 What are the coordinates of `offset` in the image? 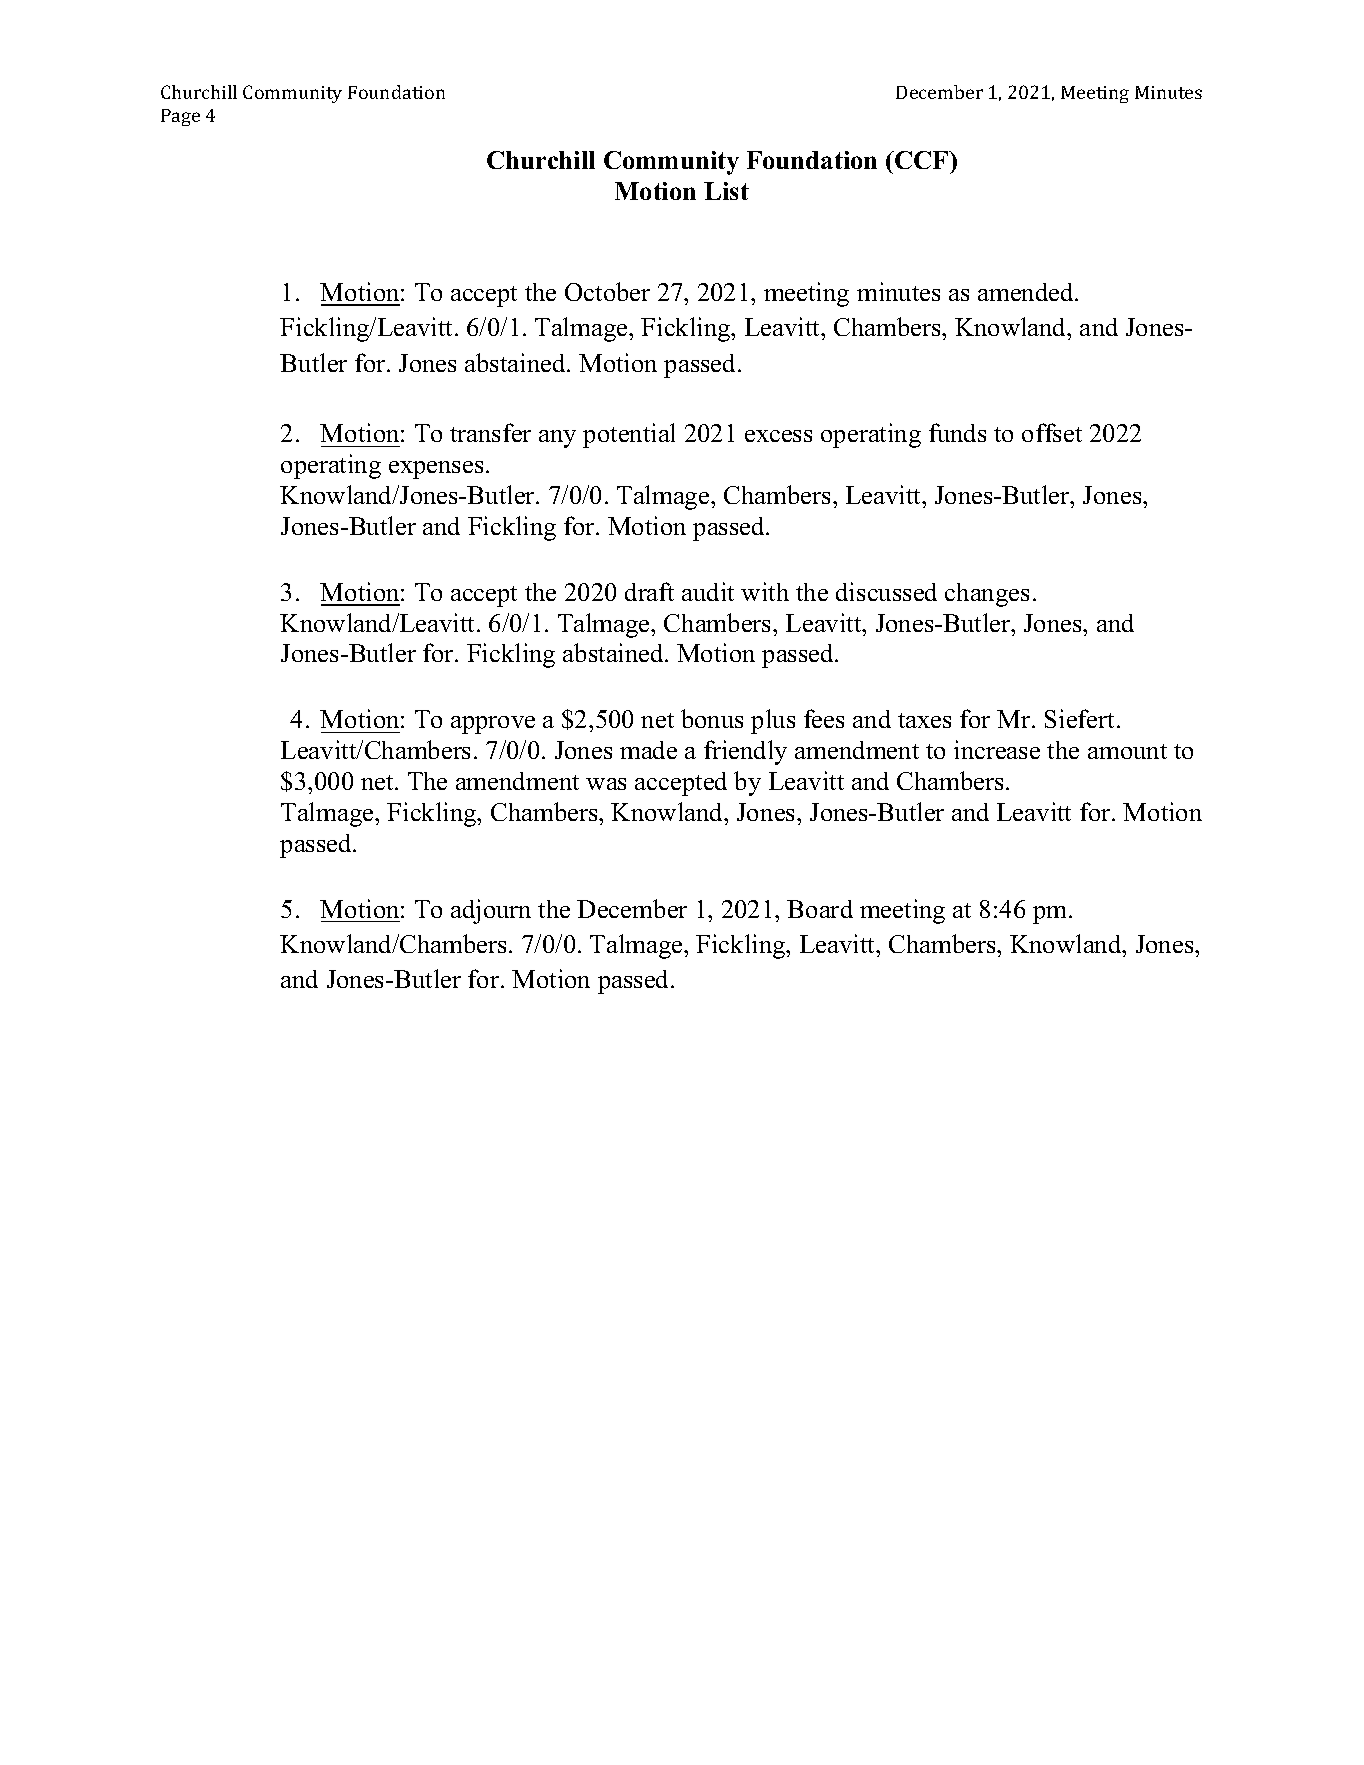 It's located at (1052, 432).
